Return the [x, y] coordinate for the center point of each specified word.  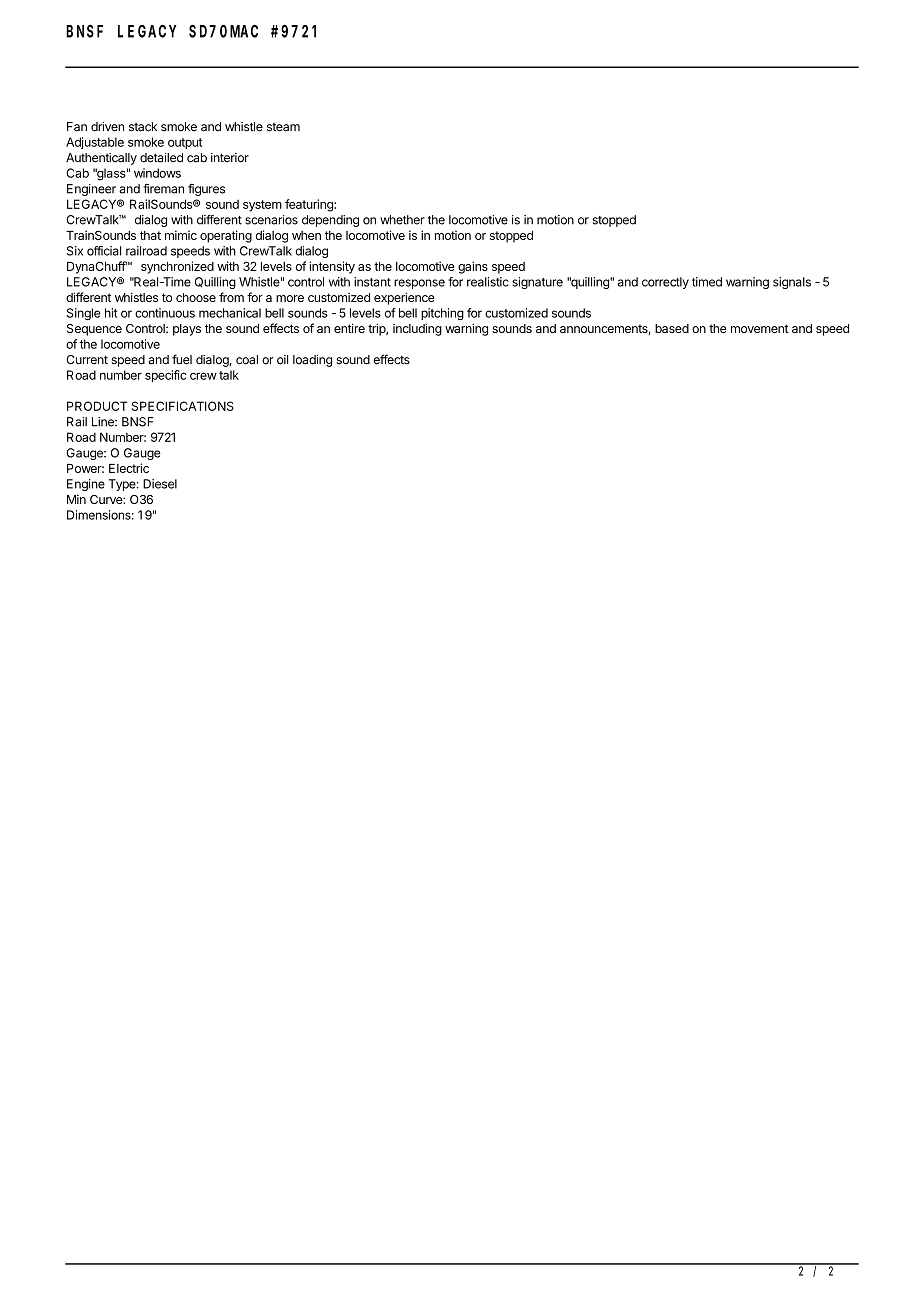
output [185, 143]
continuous [165, 313]
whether [402, 220]
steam [283, 127]
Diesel [160, 484]
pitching [442, 314]
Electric [129, 468]
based [672, 328]
